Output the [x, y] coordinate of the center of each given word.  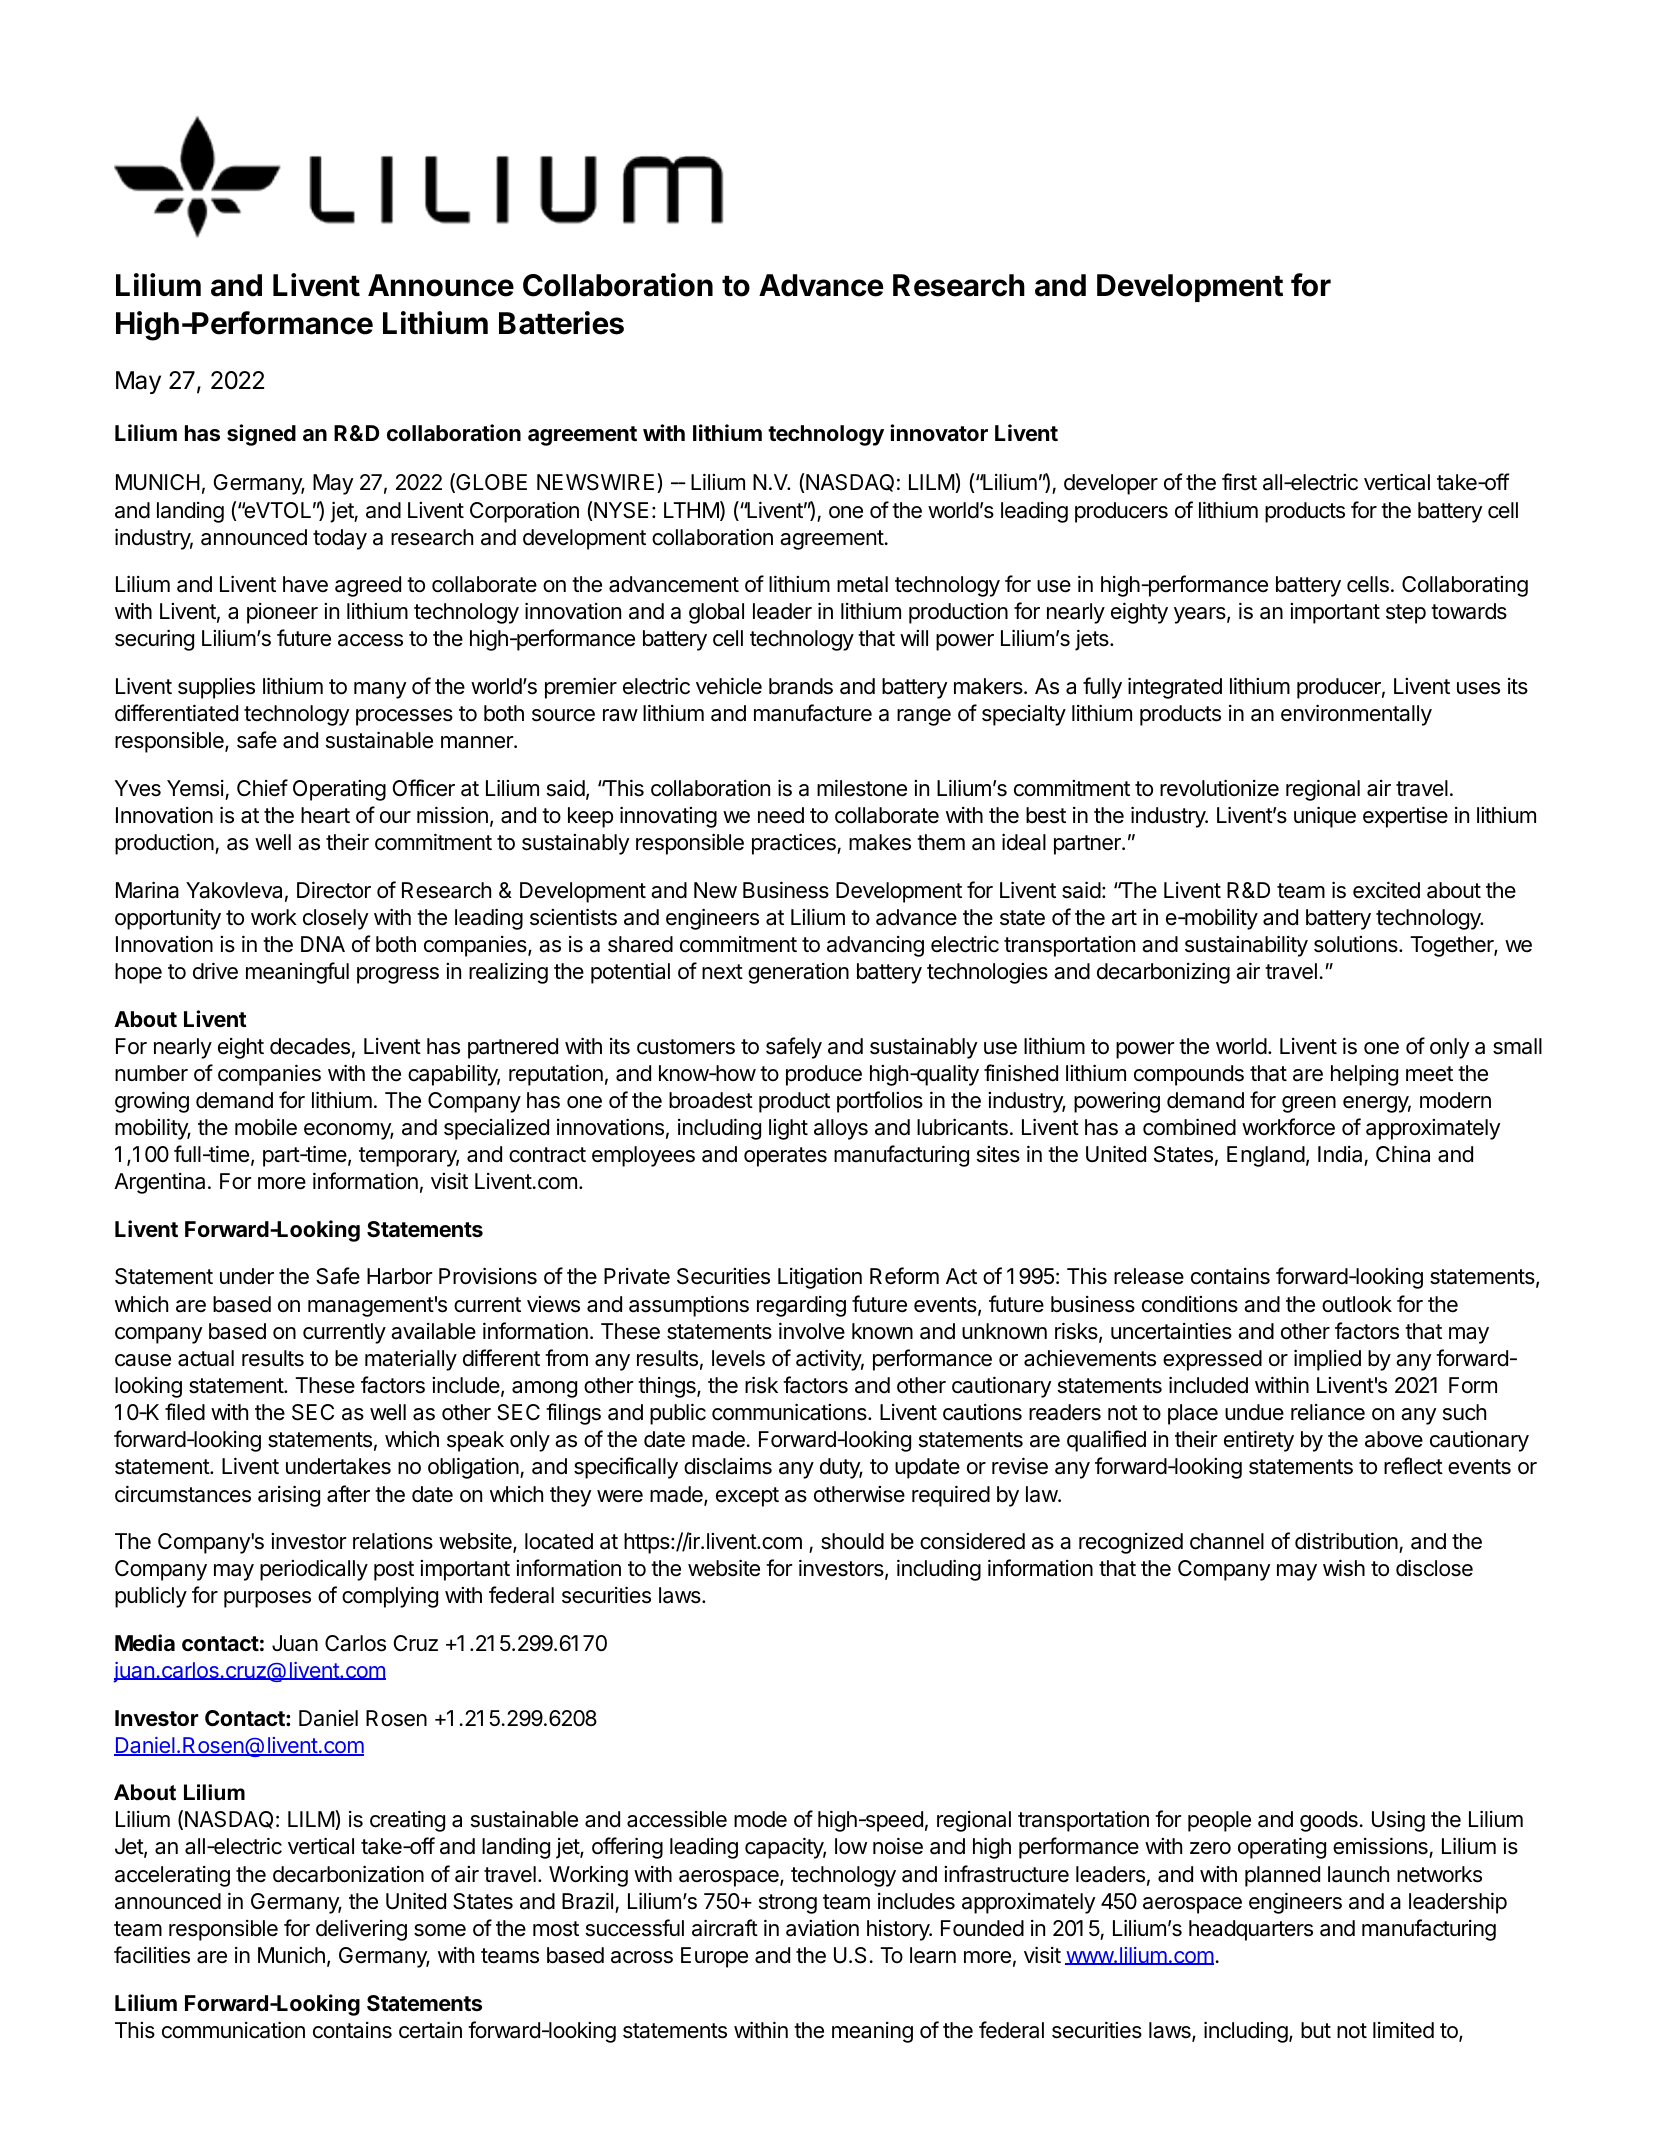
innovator [939, 433]
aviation [822, 1928]
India [1341, 1156]
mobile [266, 1127]
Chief [262, 788]
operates [785, 1157]
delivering [361, 1930]
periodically [314, 1570]
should [852, 1541]
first [1239, 482]
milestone [862, 788]
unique [1325, 817]
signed [261, 435]
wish [1344, 1568]
